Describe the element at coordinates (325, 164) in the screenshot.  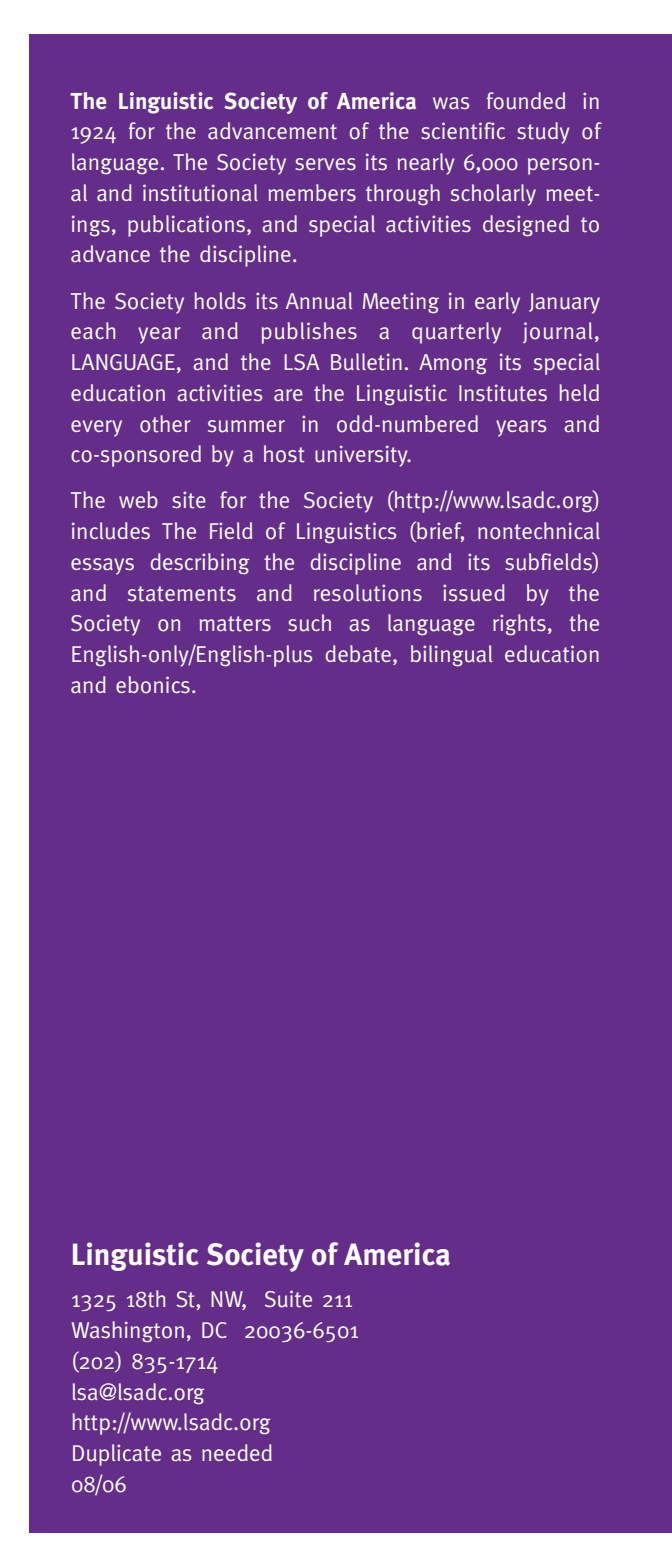
I see `serves` at that location.
